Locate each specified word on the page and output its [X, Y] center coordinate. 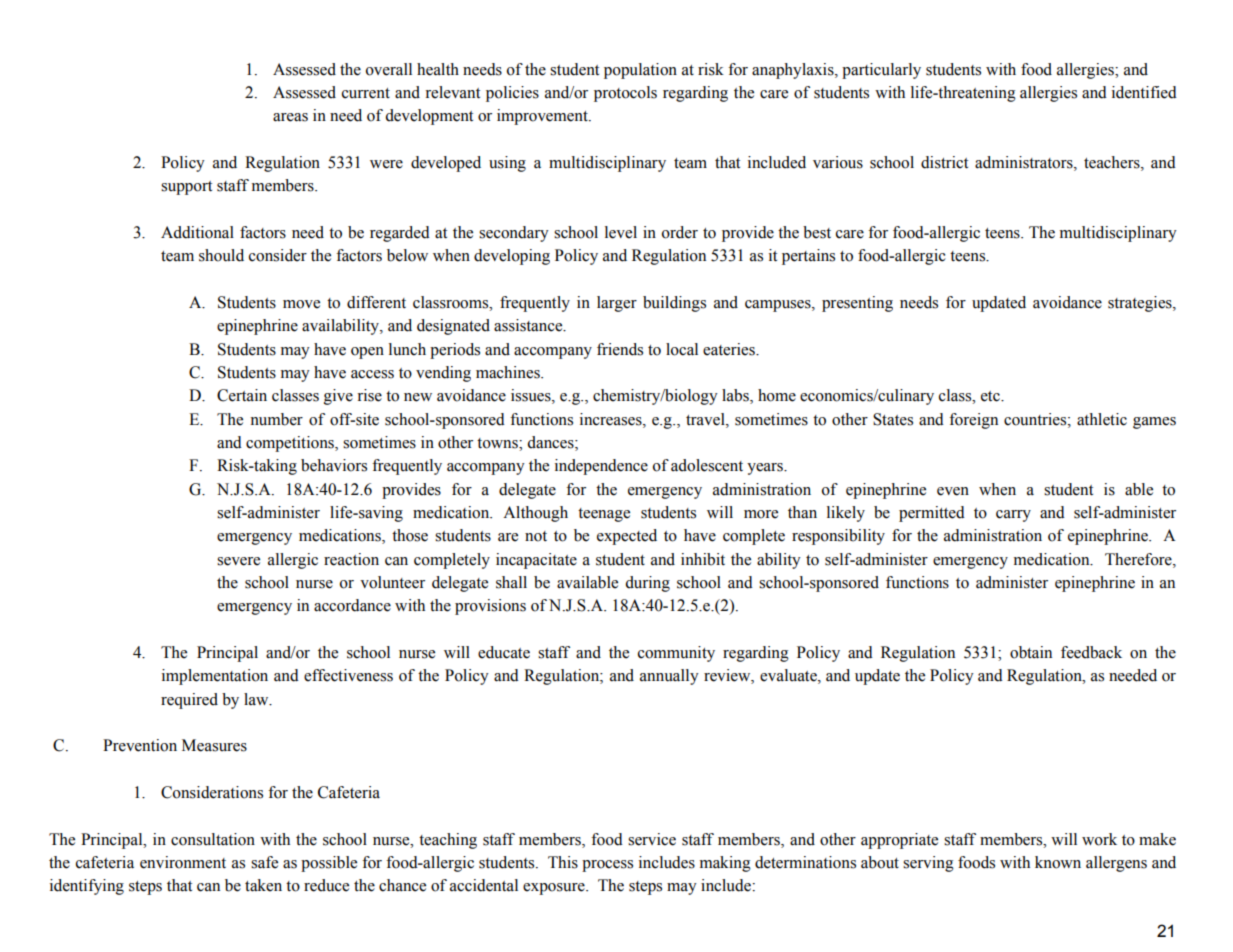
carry [1013, 516]
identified [1144, 92]
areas [290, 117]
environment [183, 862]
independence [601, 467]
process [607, 866]
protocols [625, 94]
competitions [291, 444]
